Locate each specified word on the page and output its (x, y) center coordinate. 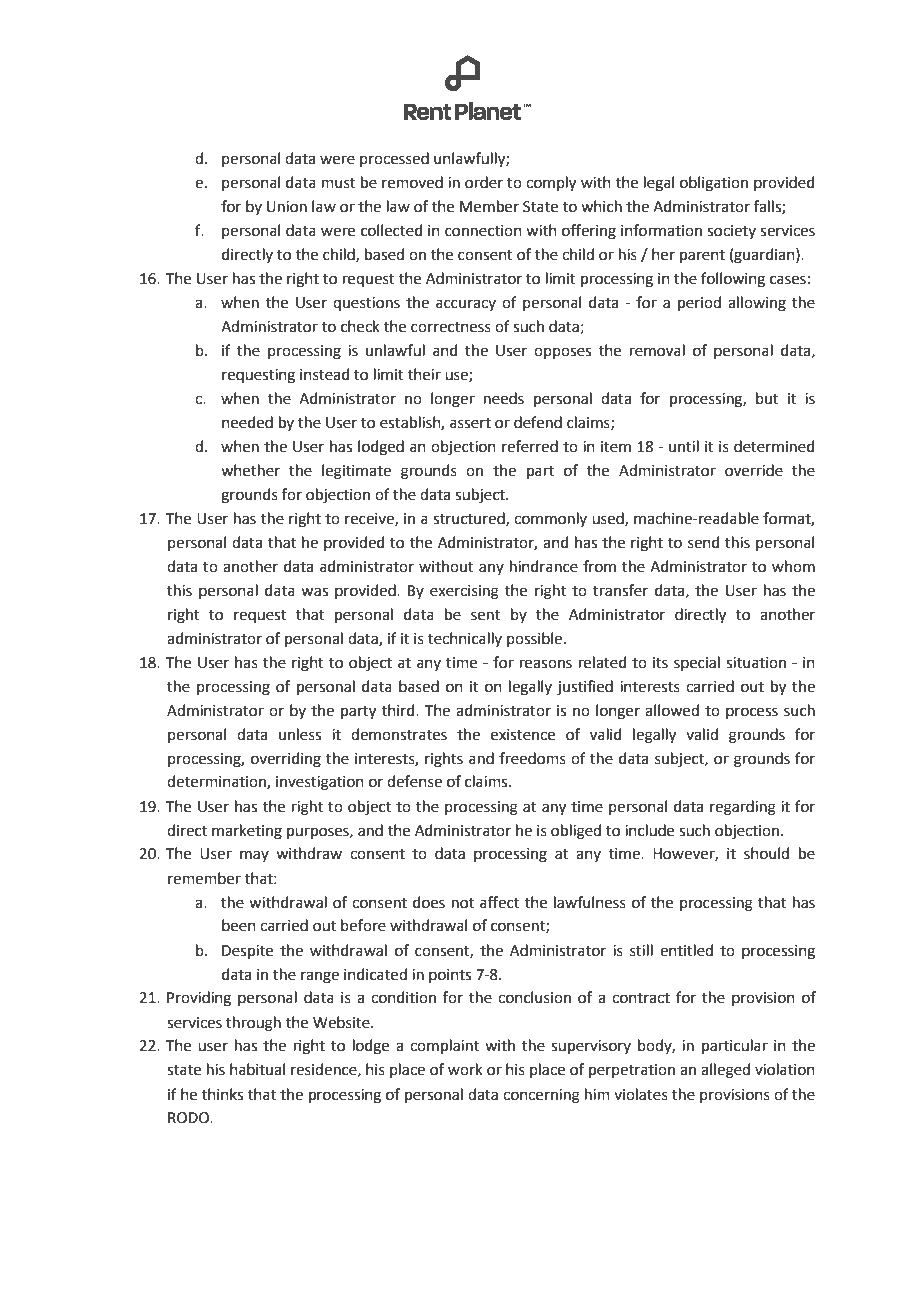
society (731, 232)
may (254, 856)
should (766, 853)
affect (499, 902)
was (314, 592)
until (684, 446)
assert (470, 423)
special (697, 663)
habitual (257, 1069)
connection (483, 231)
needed (247, 422)
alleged (725, 1071)
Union (287, 207)
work (465, 1069)
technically (465, 639)
